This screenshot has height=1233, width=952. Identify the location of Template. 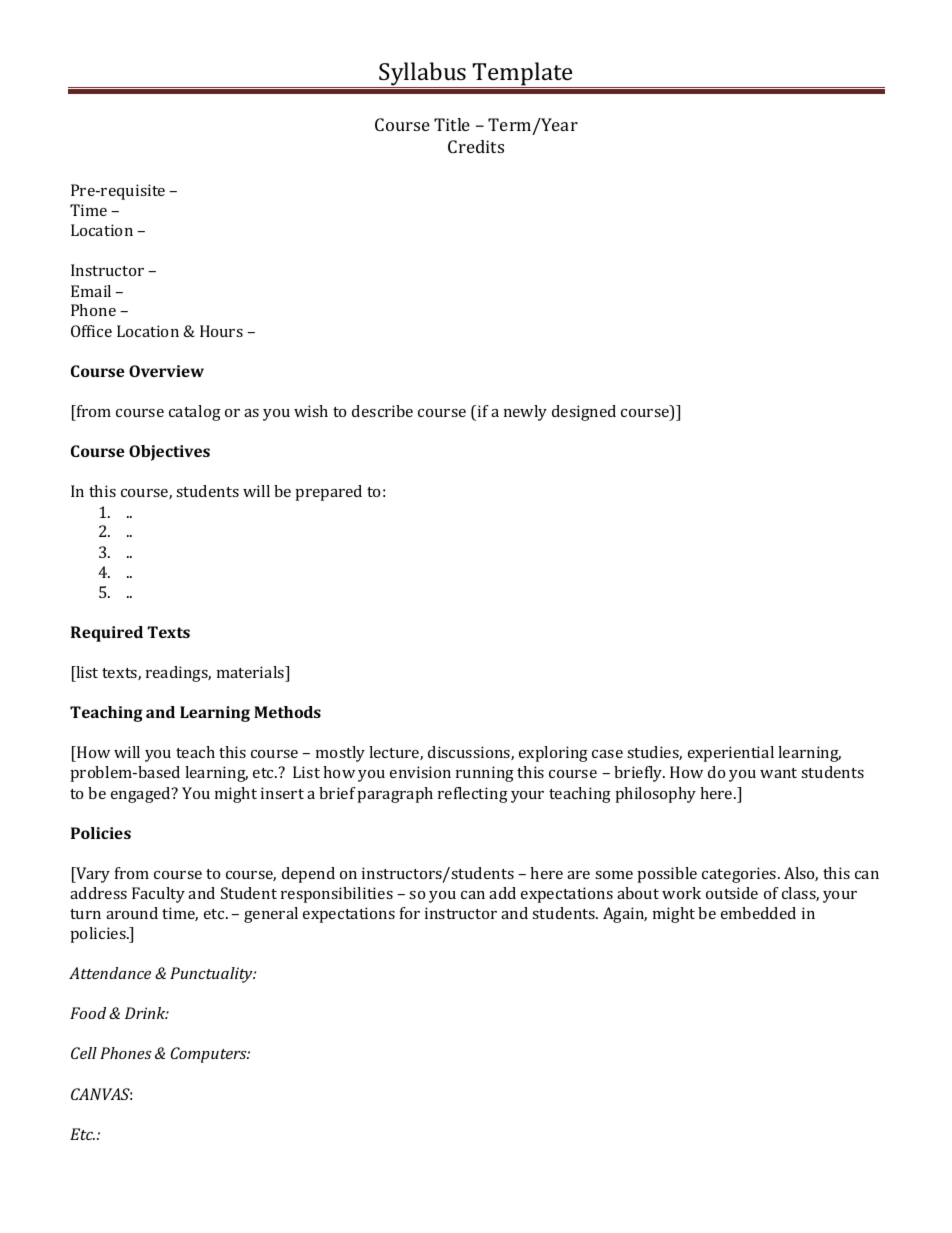
(523, 75).
